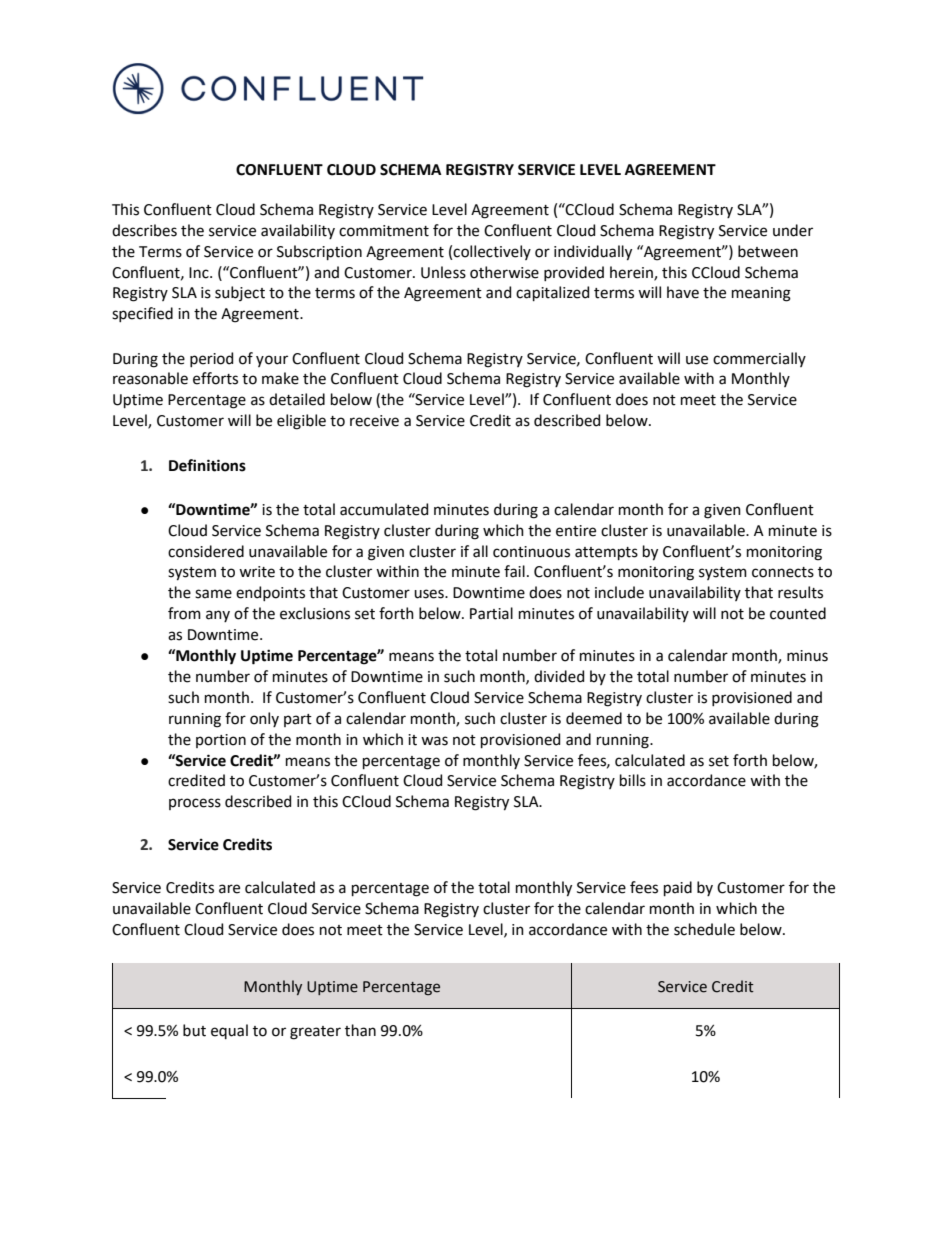 Image resolution: width=952 pixels, height=1233 pixels. Describe the element at coordinates (768, 251) in the screenshot. I see `between` at that location.
